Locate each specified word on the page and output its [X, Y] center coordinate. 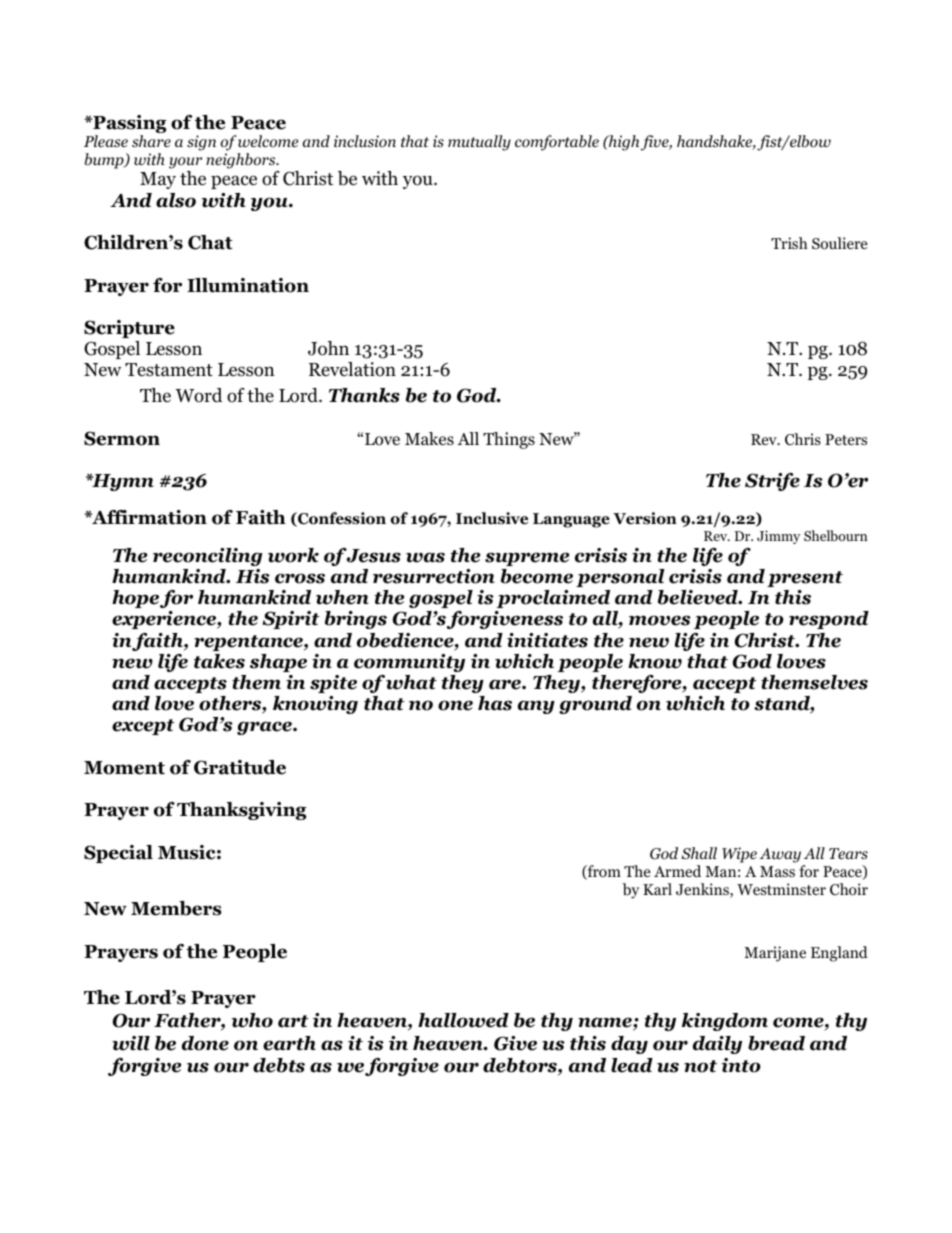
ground [595, 705]
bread [776, 1043]
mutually [479, 143]
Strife [772, 482]
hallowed [463, 1020]
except [143, 727]
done [205, 1043]
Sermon [122, 438]
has [495, 703]
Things [509, 440]
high [624, 143]
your [185, 163]
